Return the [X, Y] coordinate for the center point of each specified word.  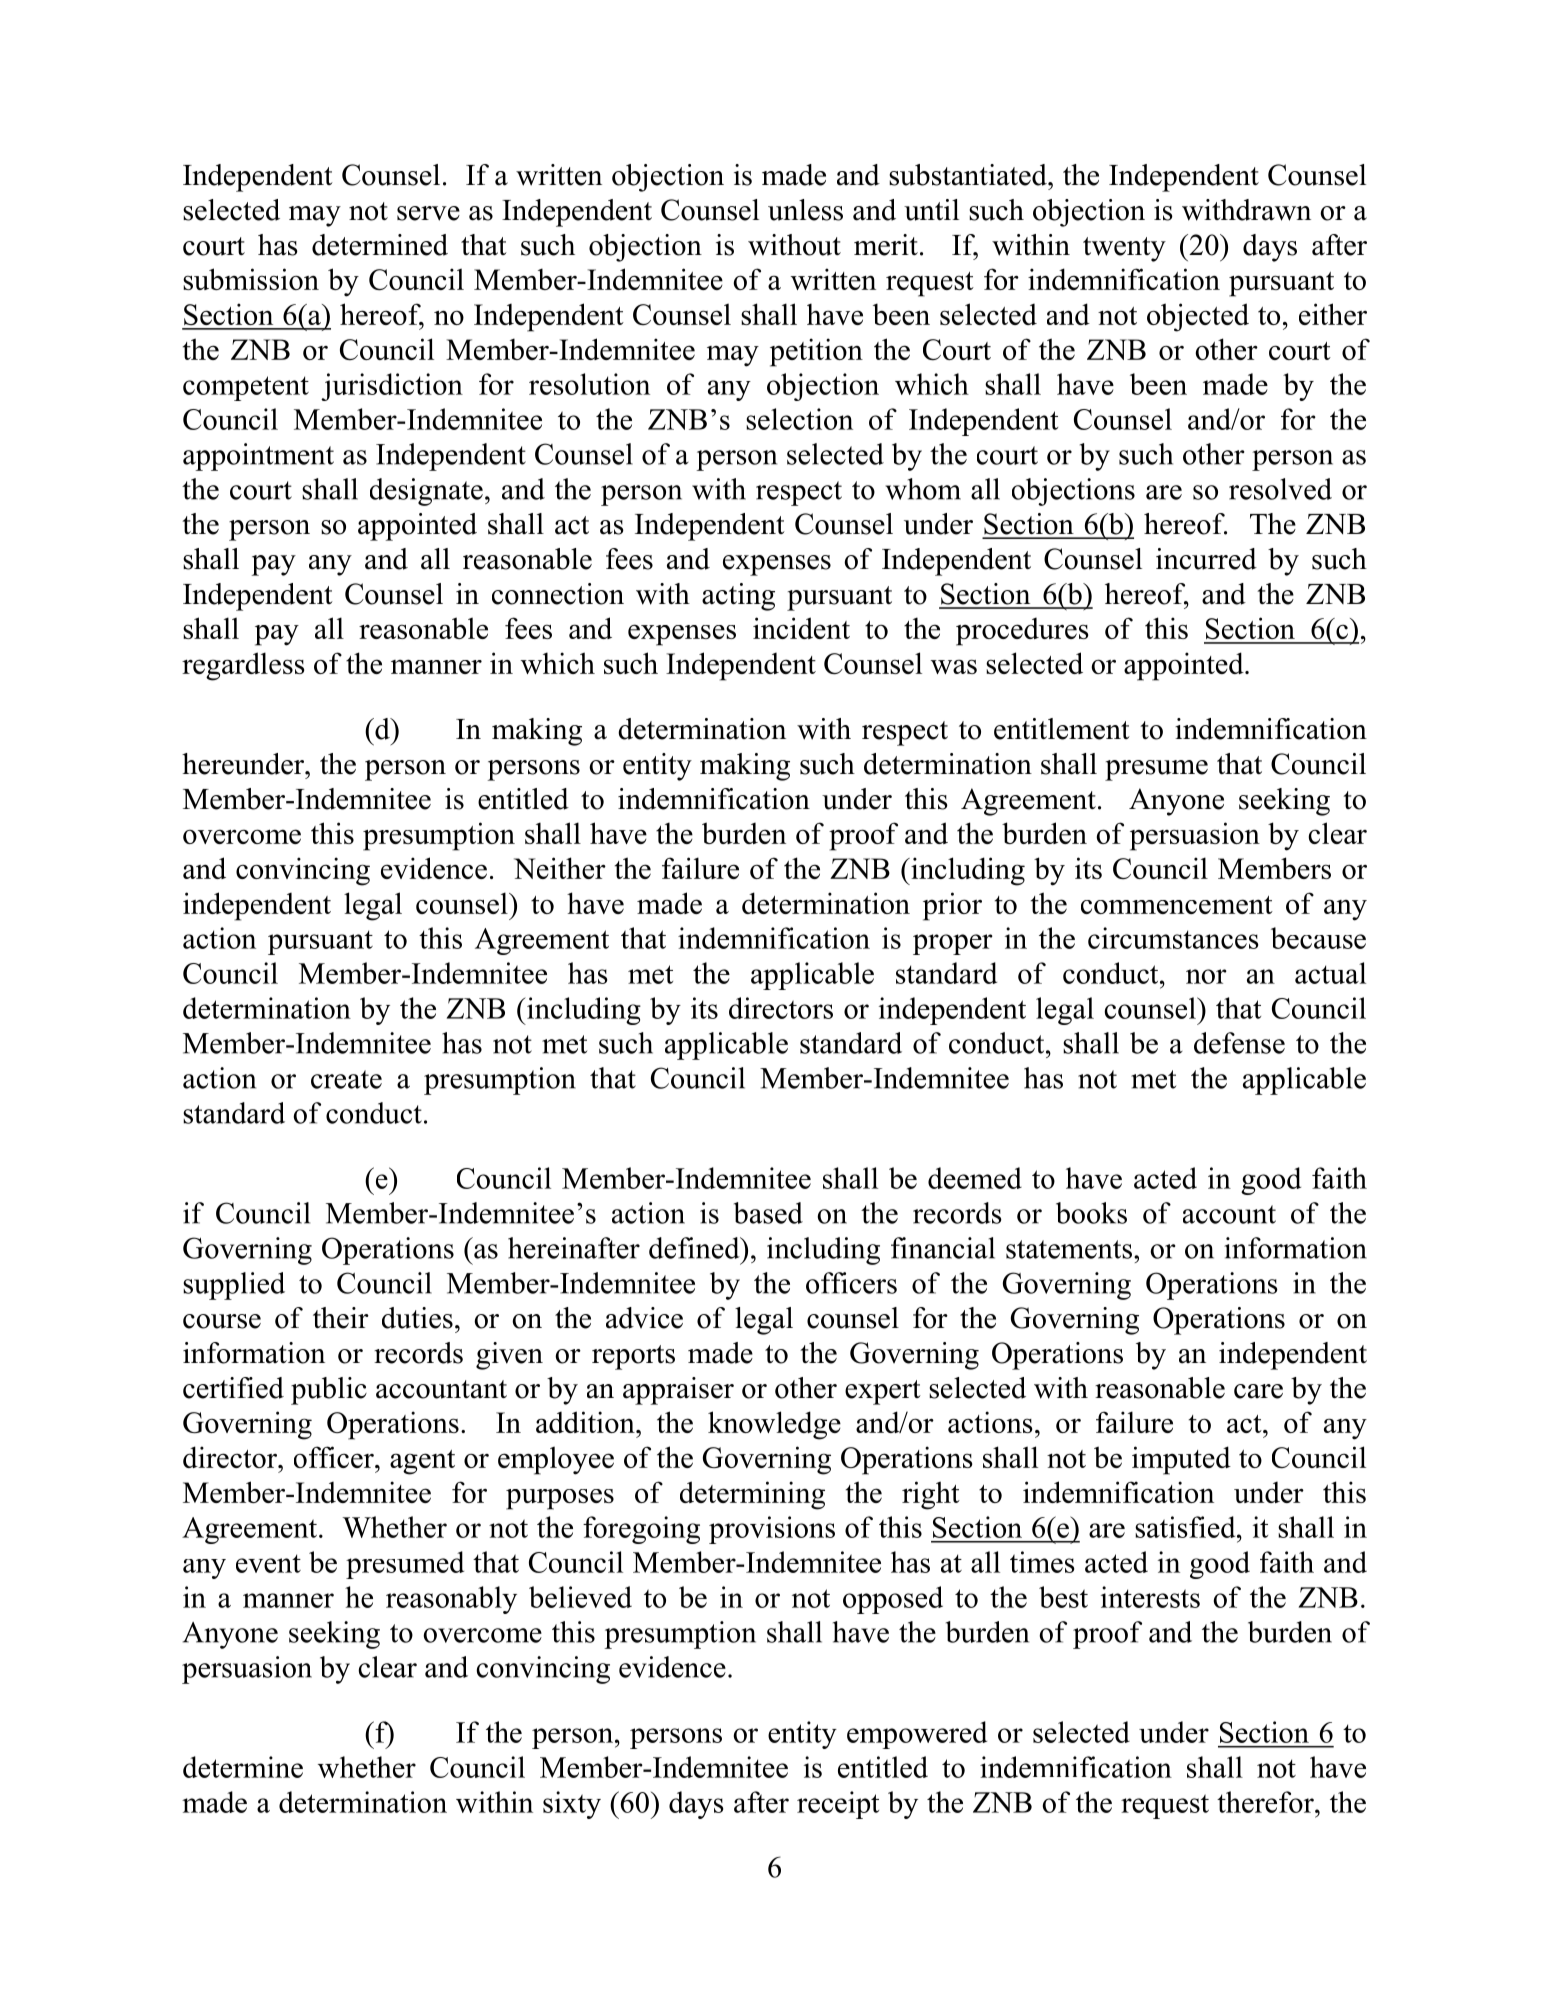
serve [428, 213]
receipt [838, 1805]
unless [805, 210]
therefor [1266, 1802]
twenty [1124, 249]
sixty [572, 1805]
